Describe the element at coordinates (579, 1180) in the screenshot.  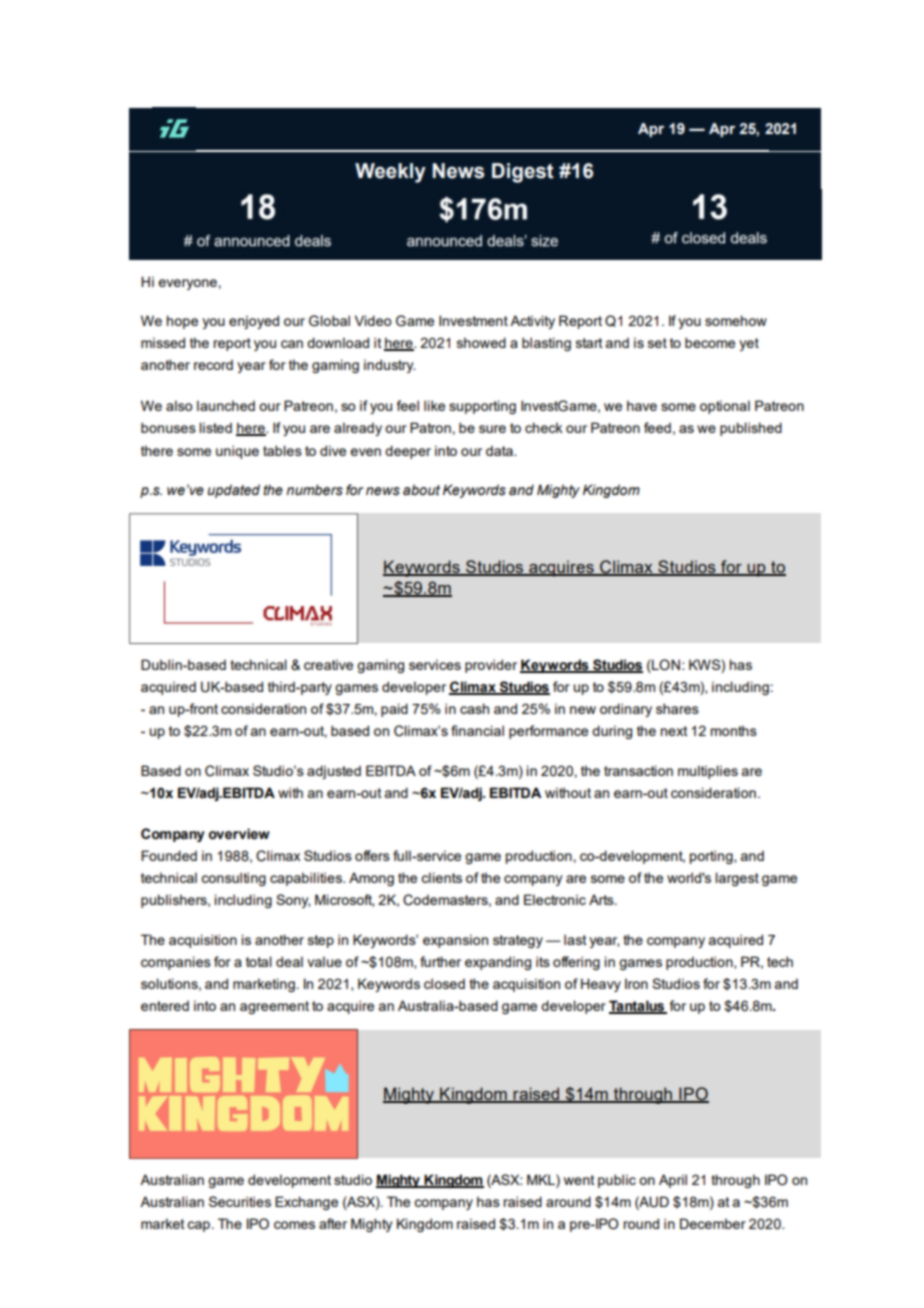
I see `went` at that location.
